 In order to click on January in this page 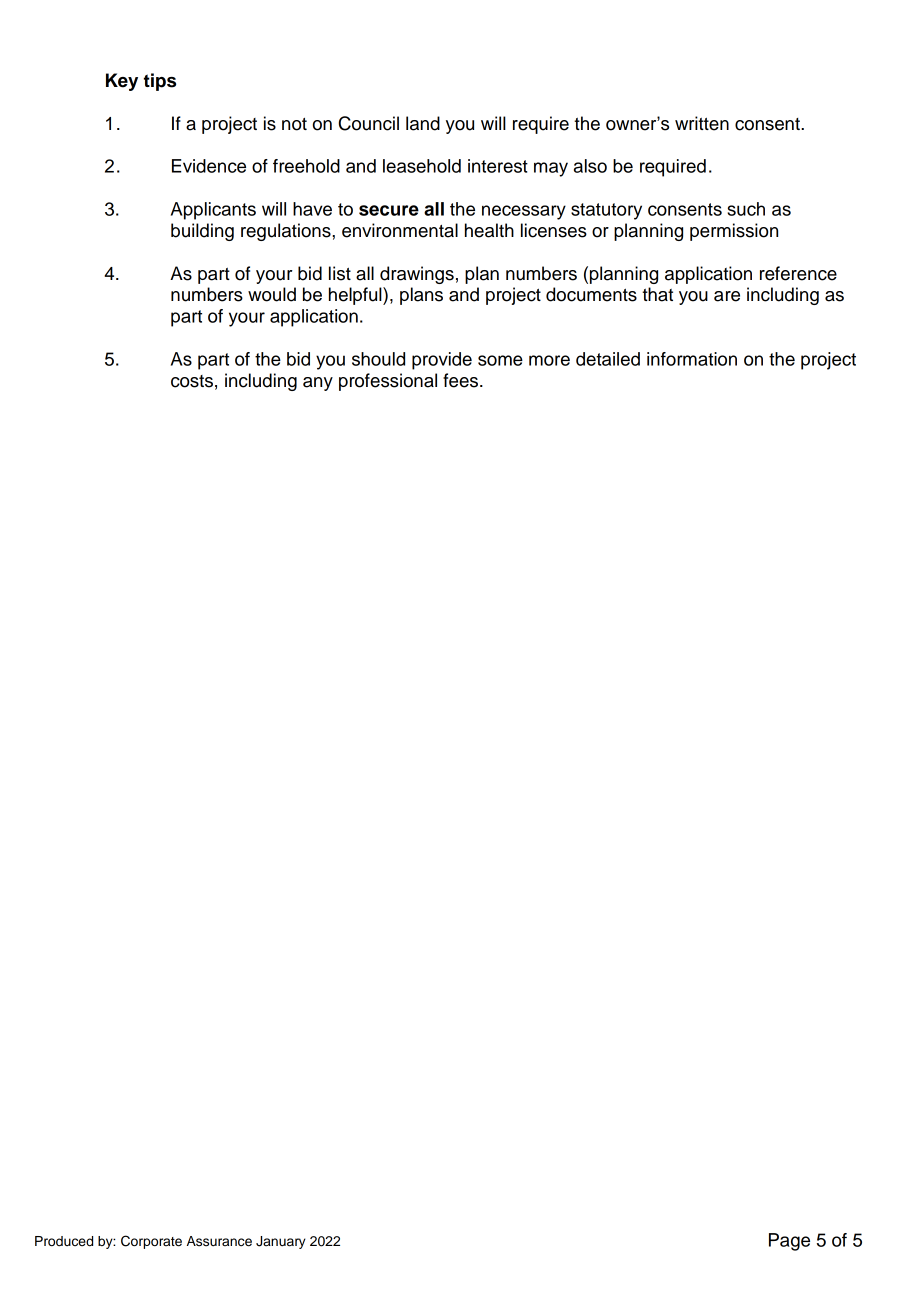, I will do `click(281, 1242)`.
